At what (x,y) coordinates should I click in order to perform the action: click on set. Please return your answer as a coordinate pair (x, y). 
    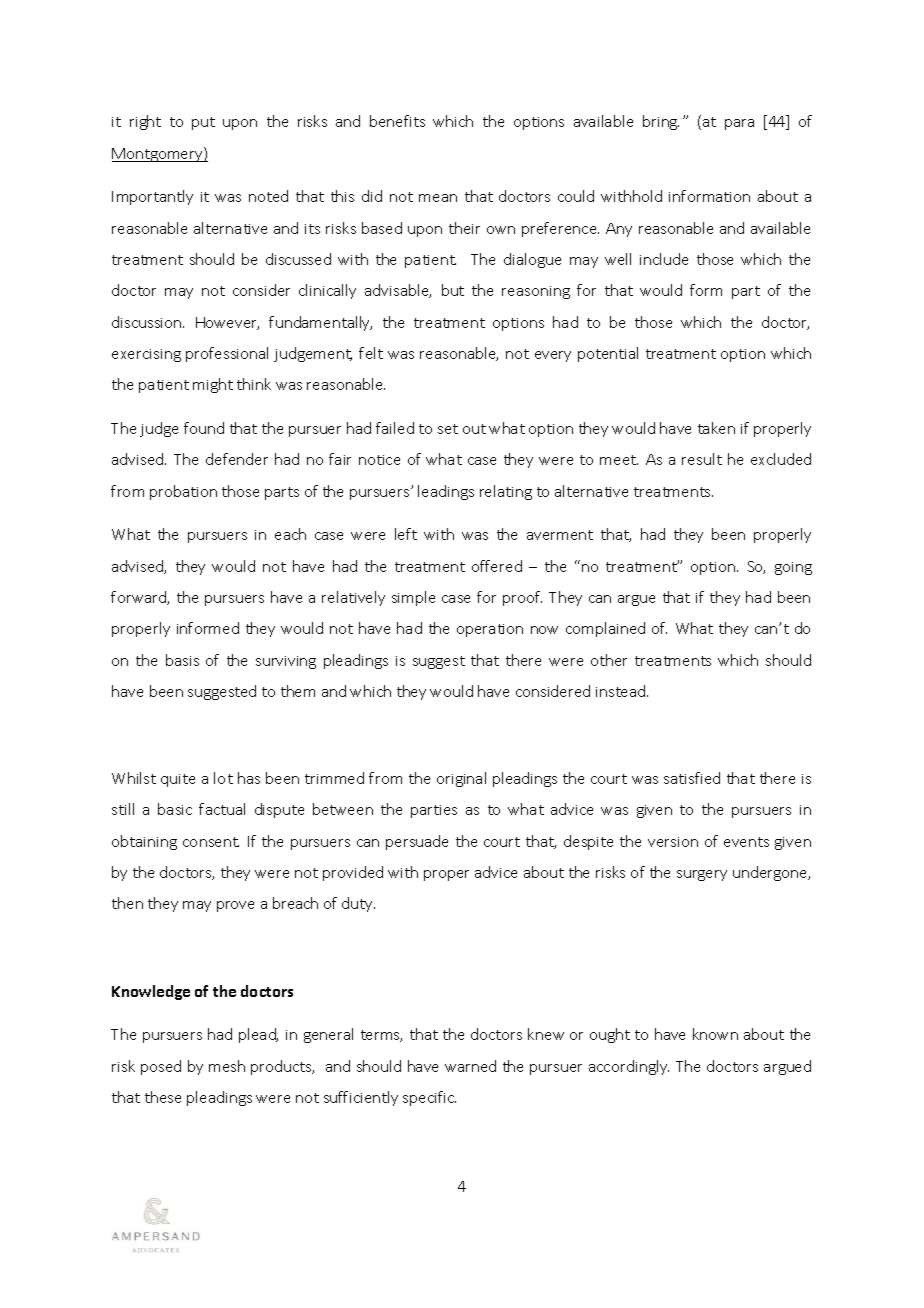
    Looking at the image, I should click on (448, 429).
